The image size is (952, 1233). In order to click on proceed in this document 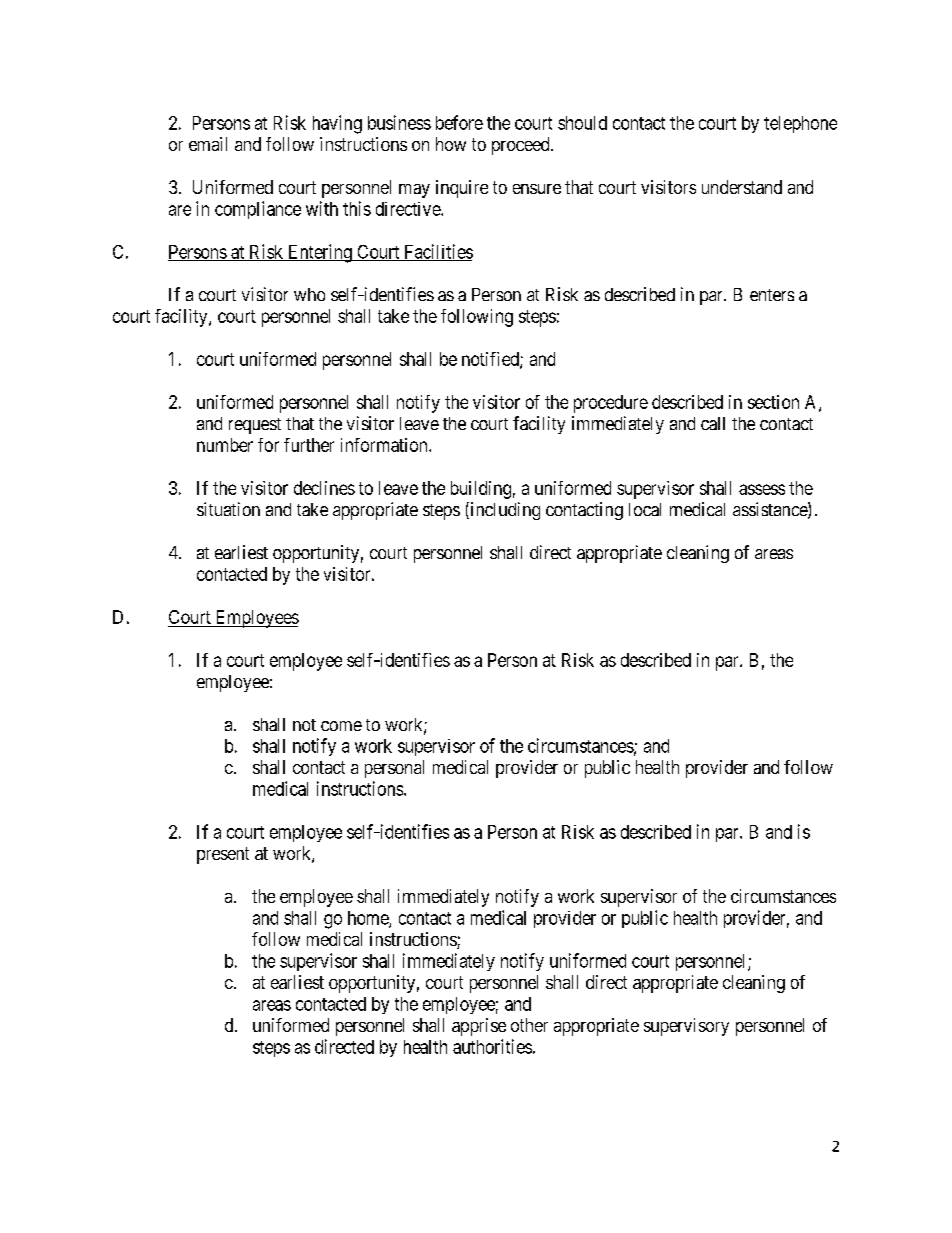, I will do `click(522, 146)`.
